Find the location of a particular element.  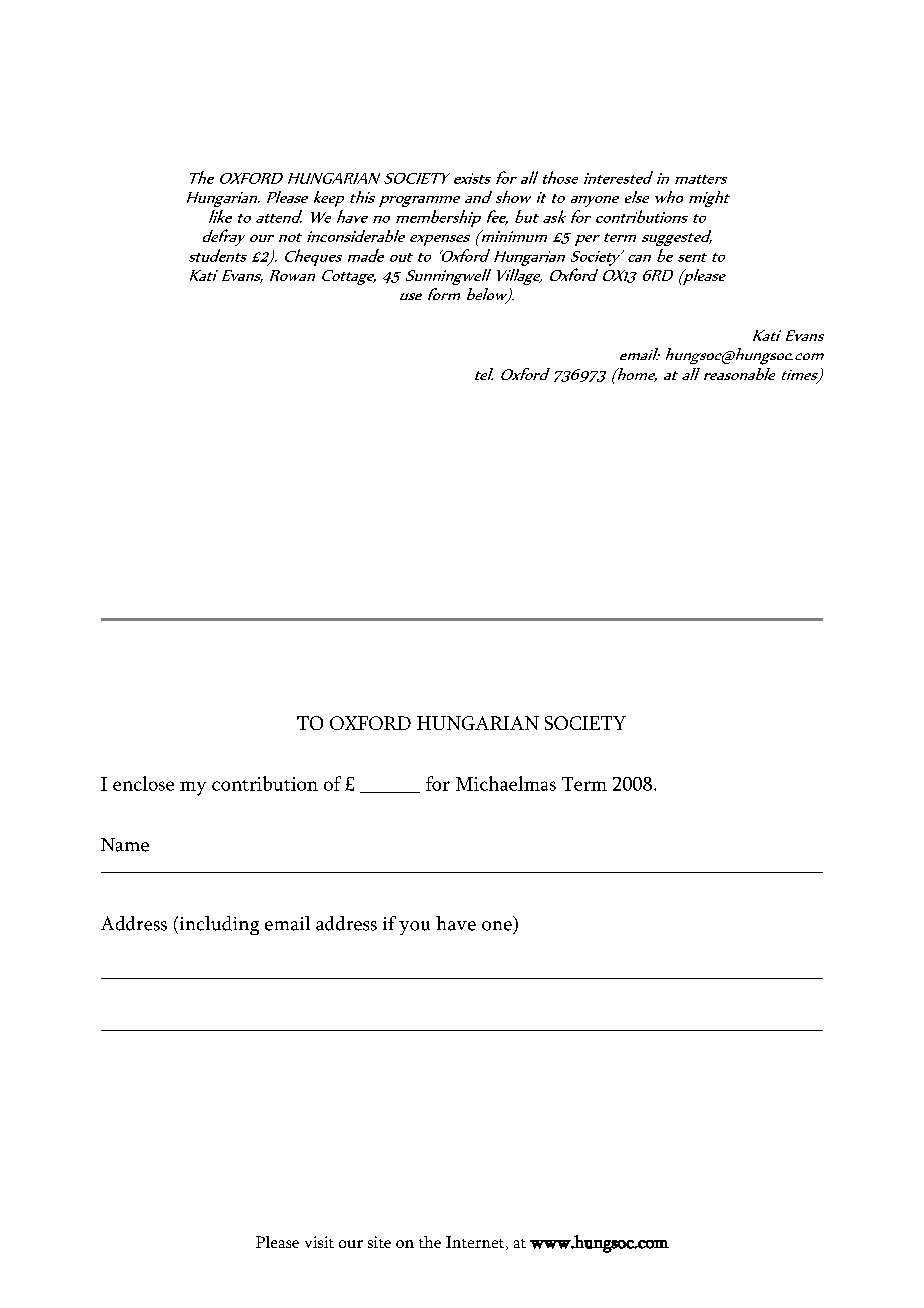

Internet is located at coordinates (476, 1243).
